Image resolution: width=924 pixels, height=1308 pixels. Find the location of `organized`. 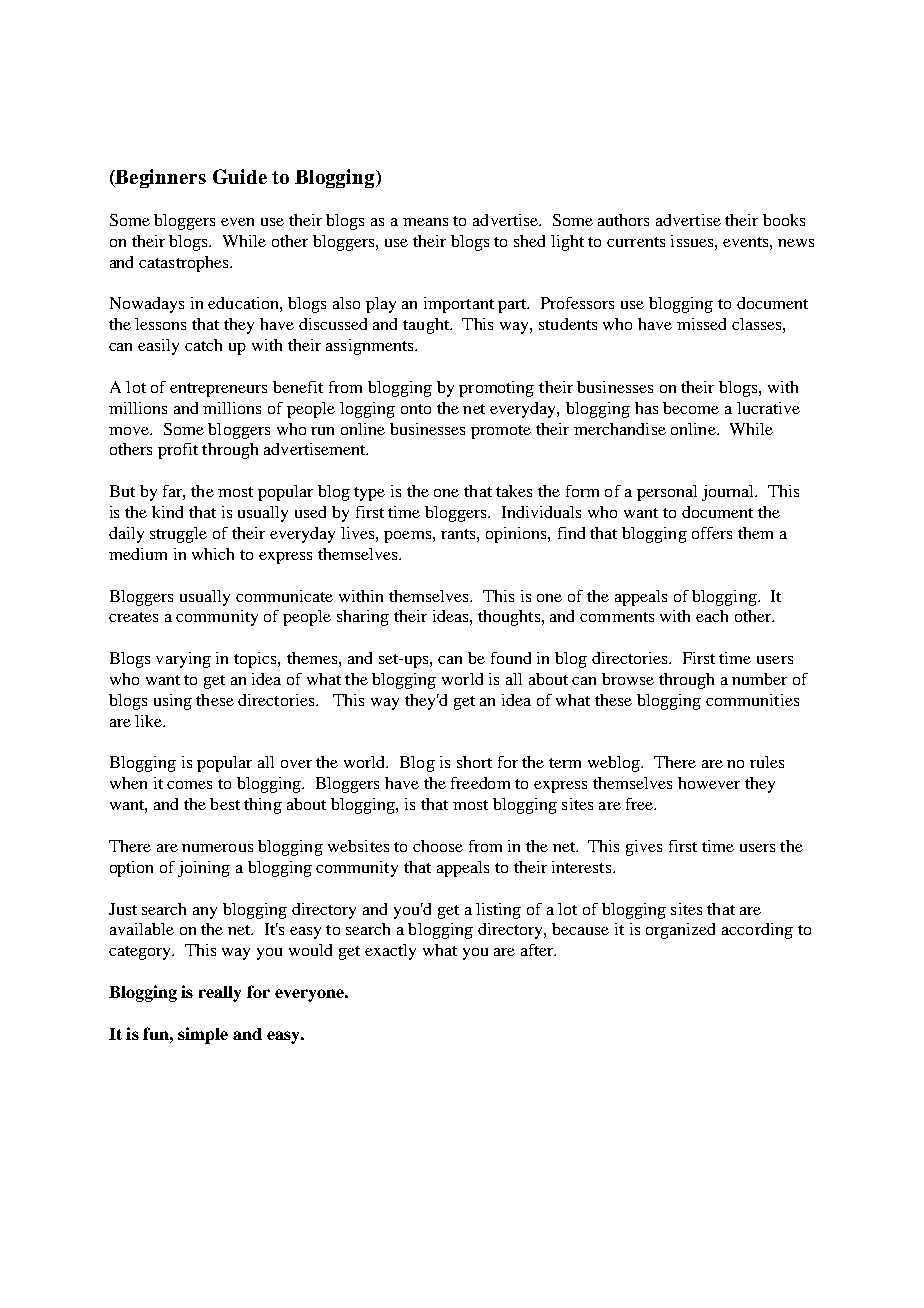

organized is located at coordinates (680, 931).
